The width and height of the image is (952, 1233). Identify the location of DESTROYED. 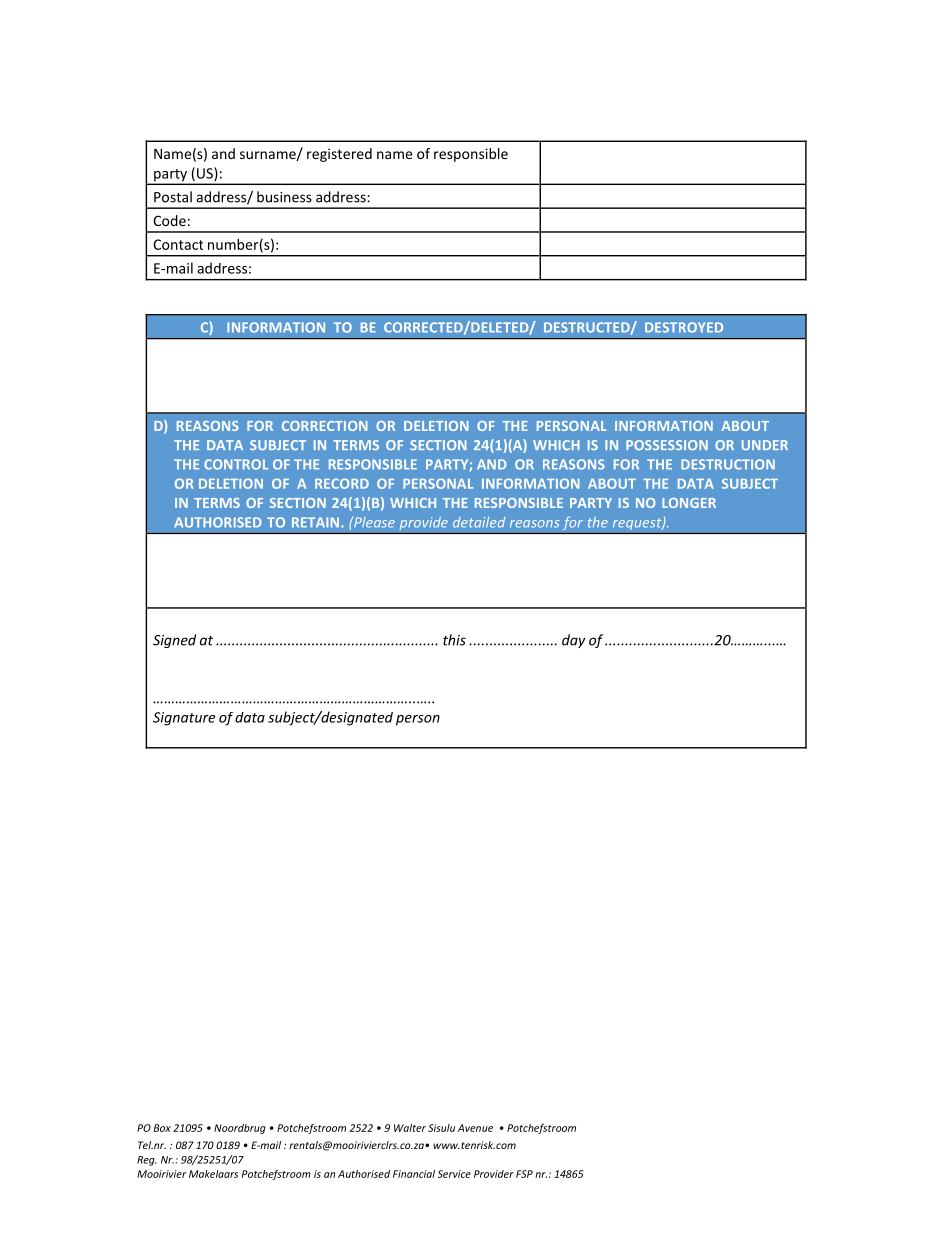
(684, 327).
